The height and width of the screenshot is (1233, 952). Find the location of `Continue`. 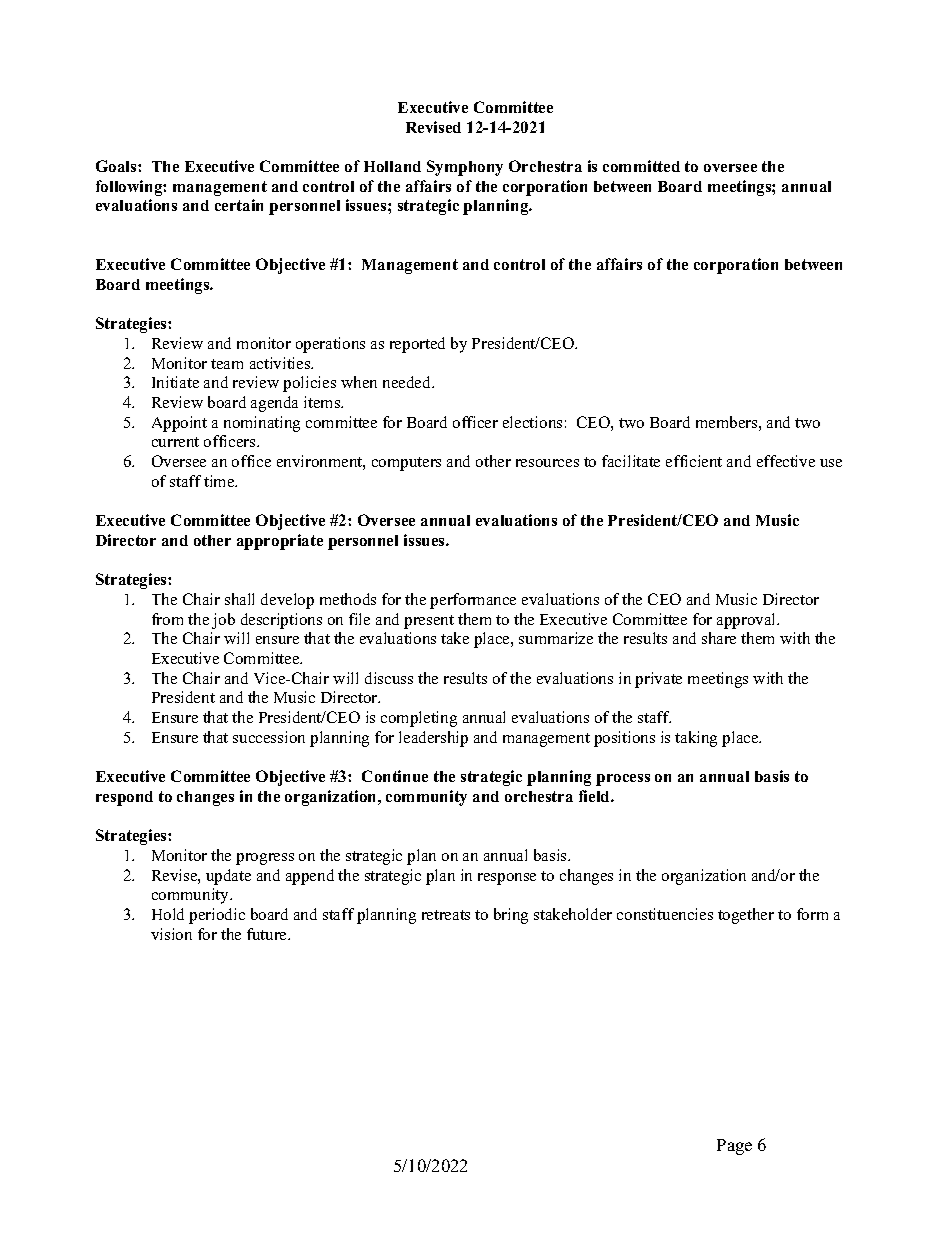

Continue is located at coordinates (395, 776).
